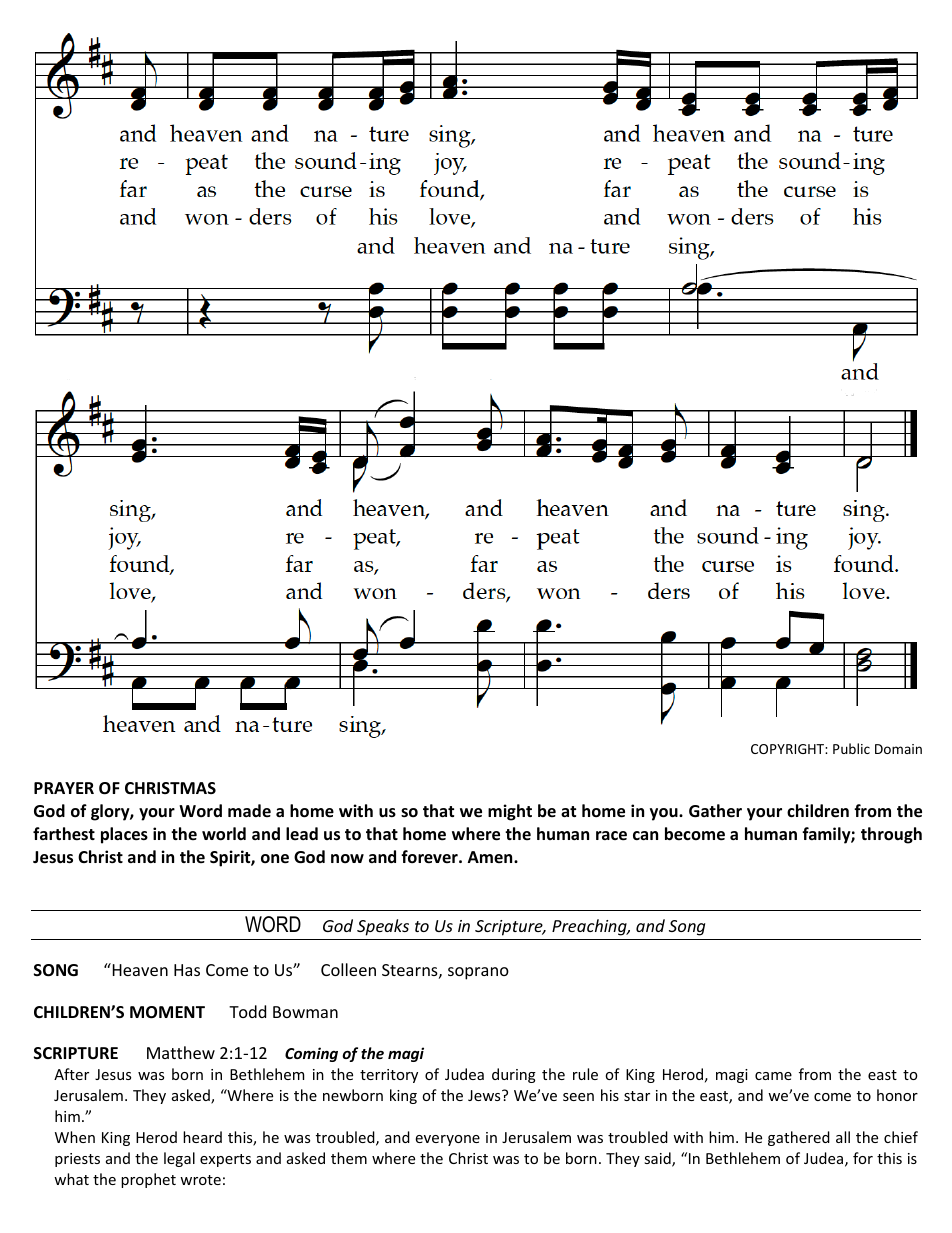 The image size is (952, 1233). I want to click on Matthew, so click(181, 1052).
